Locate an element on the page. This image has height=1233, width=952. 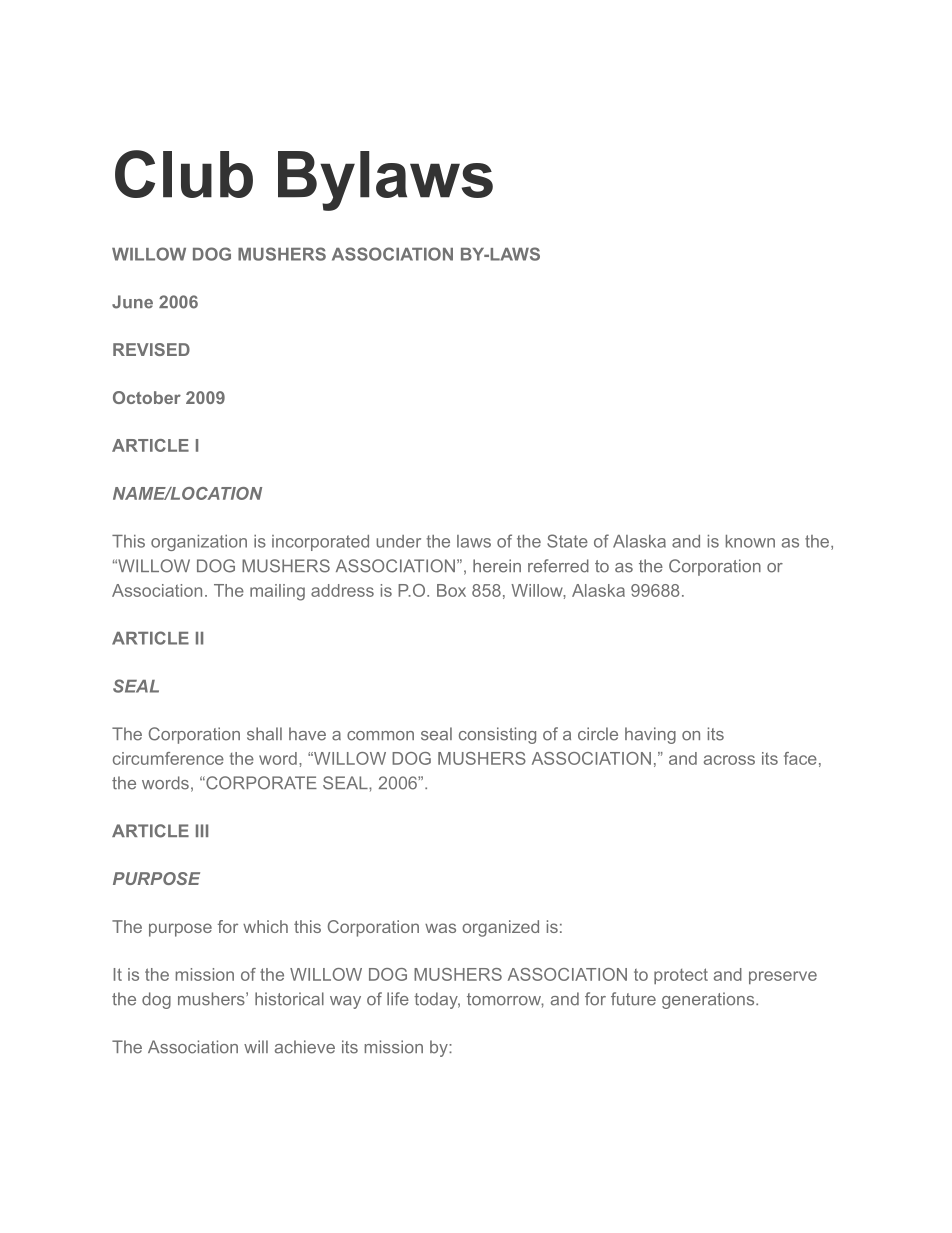
Box is located at coordinates (451, 590).
